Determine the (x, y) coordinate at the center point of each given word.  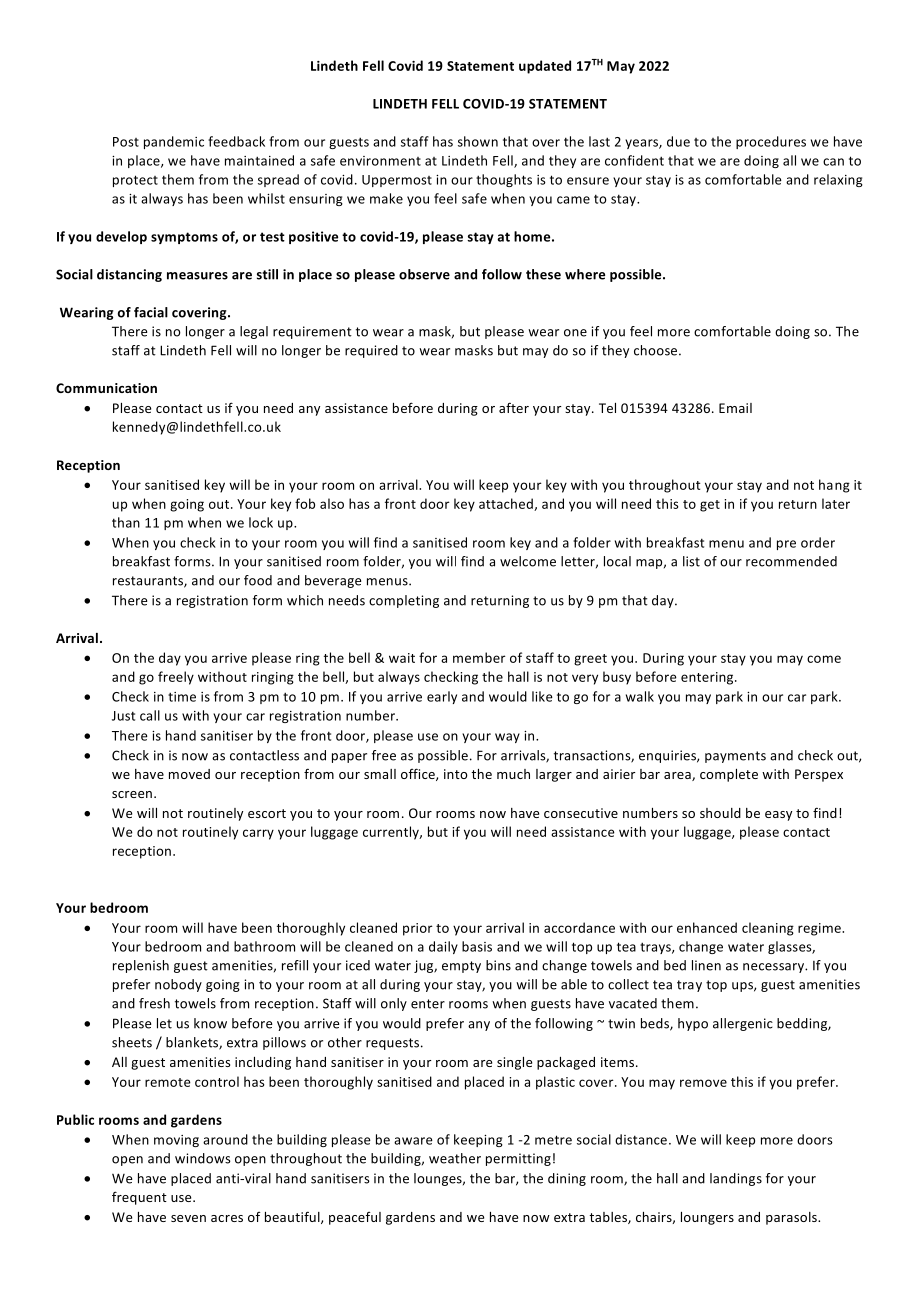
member (479, 657)
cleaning (768, 929)
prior (418, 929)
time (182, 697)
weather (455, 1158)
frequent (139, 1198)
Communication (106, 388)
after (514, 407)
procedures (771, 142)
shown (478, 141)
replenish (141, 966)
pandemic (174, 142)
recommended (791, 561)
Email (735, 408)
